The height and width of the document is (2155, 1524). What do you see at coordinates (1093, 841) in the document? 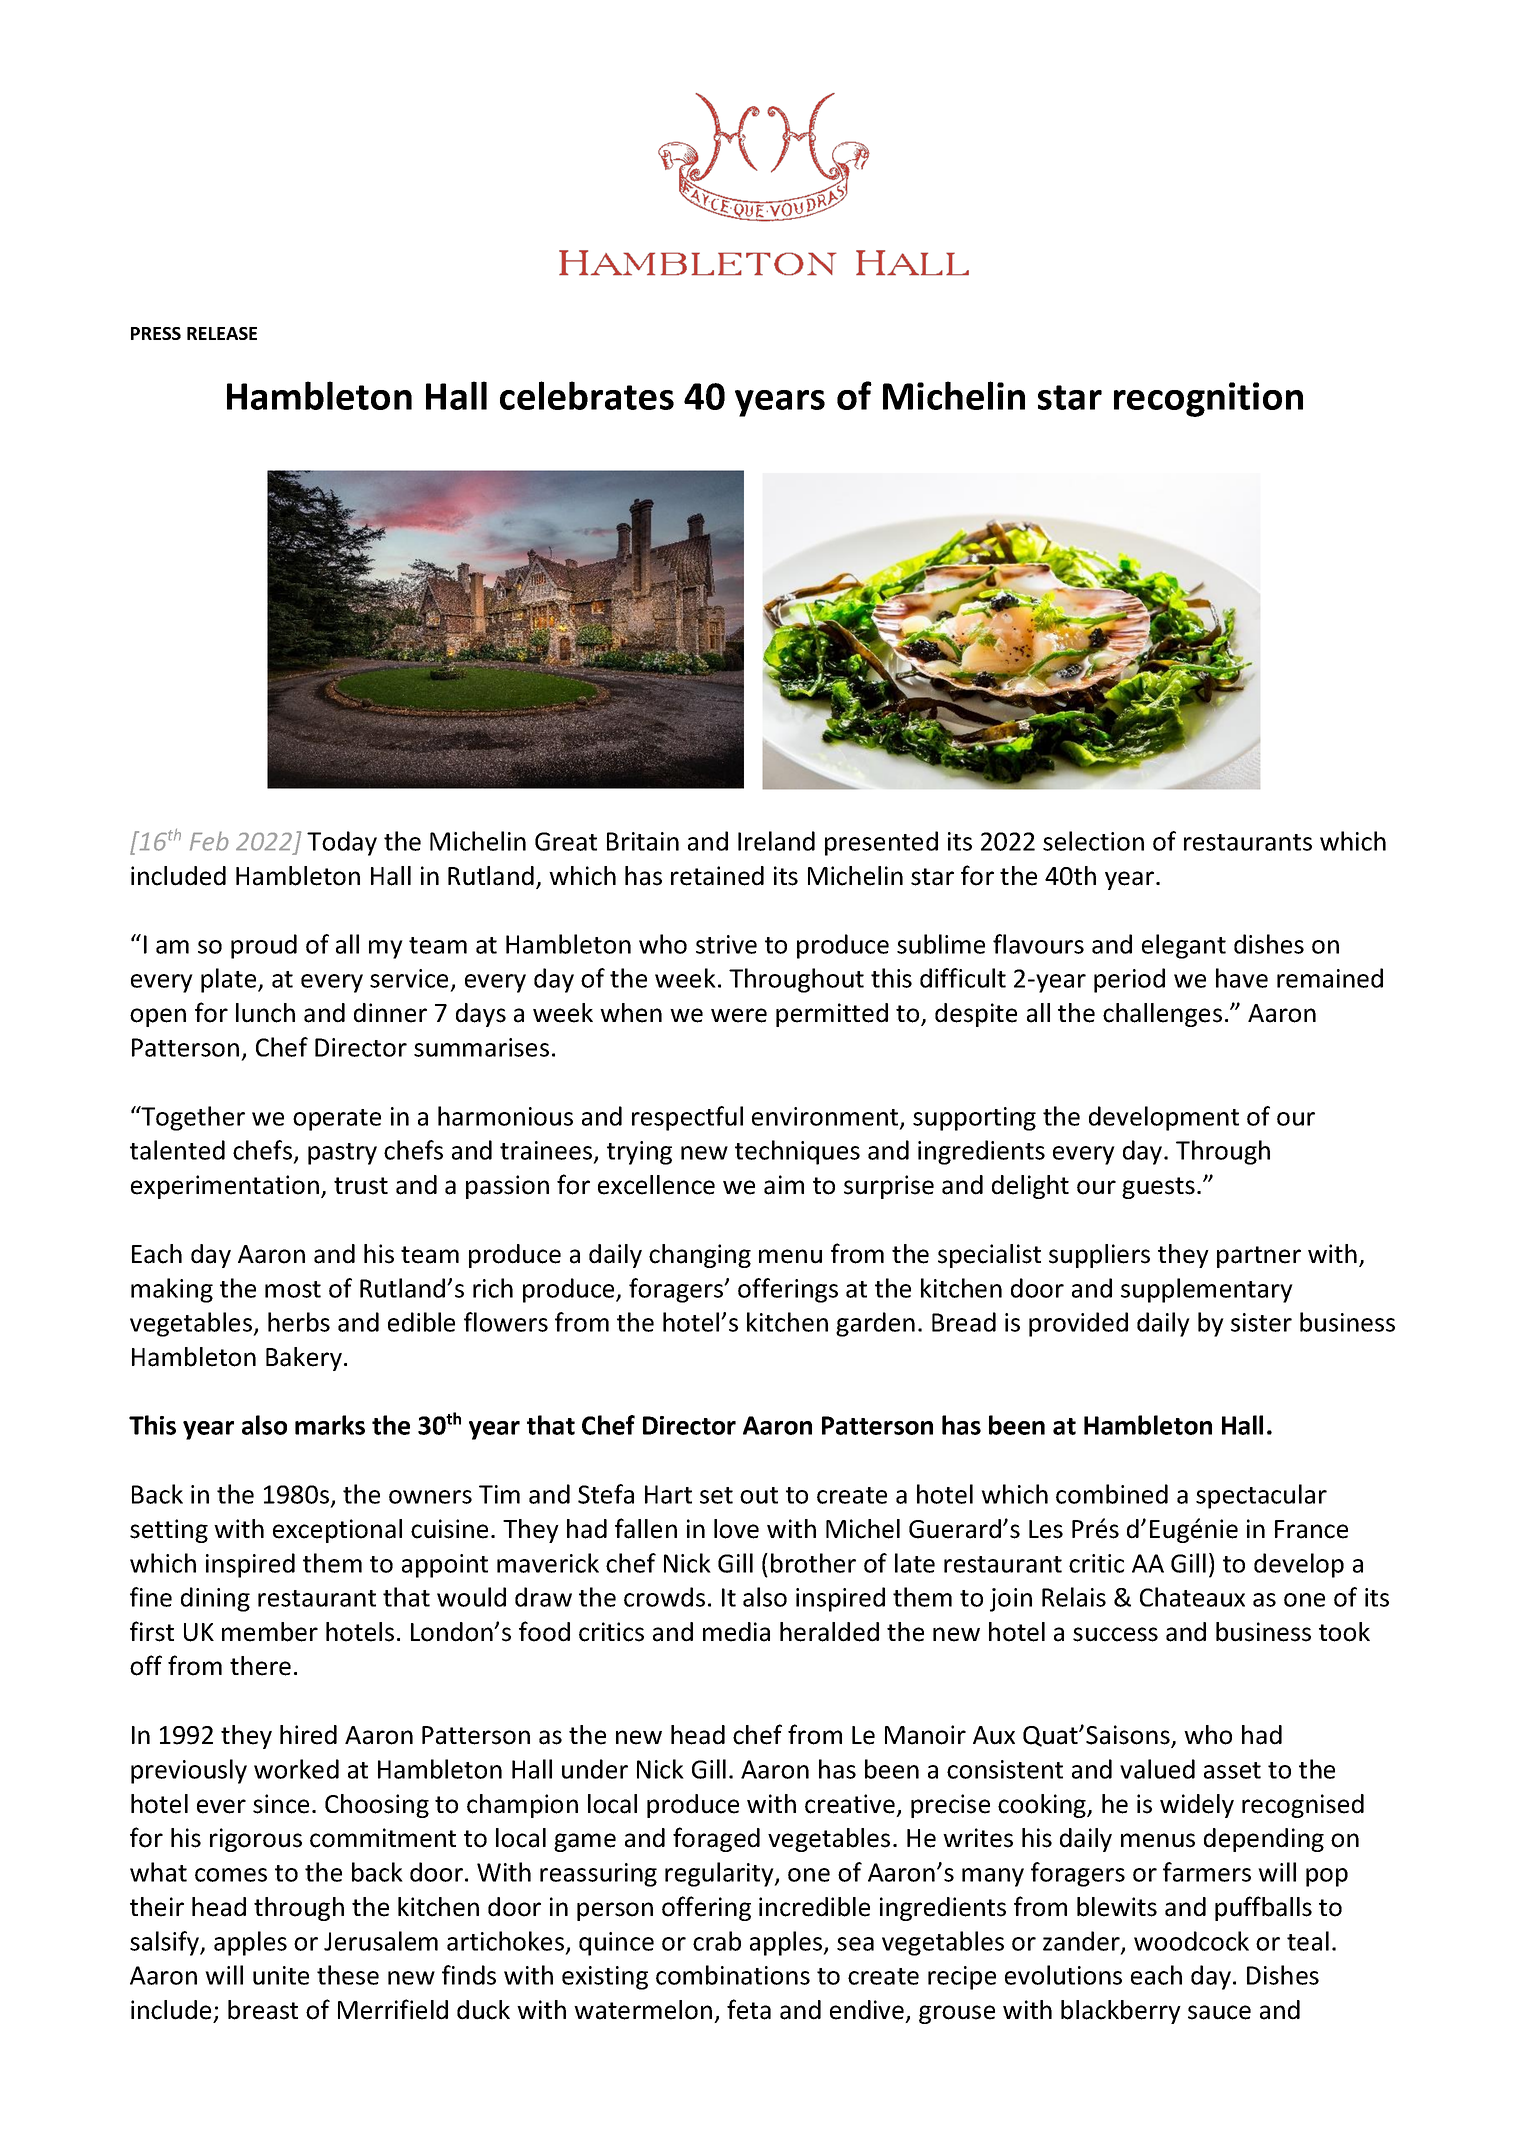
I see `selection` at bounding box center [1093, 841].
